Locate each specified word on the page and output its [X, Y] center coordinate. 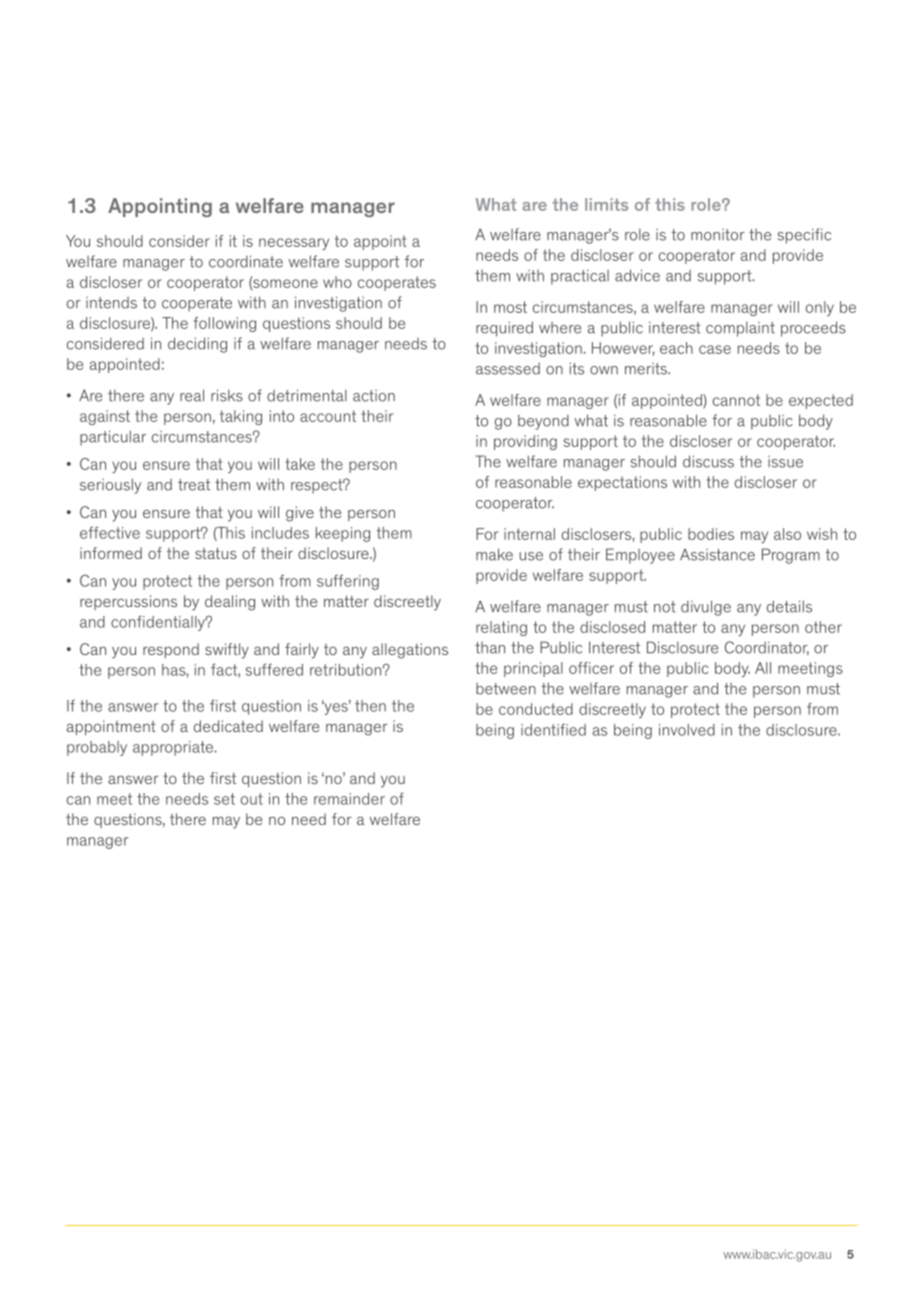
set [224, 799]
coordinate [246, 261]
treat [194, 485]
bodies [711, 534]
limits [606, 204]
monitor [718, 235]
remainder [349, 799]
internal [529, 534]
